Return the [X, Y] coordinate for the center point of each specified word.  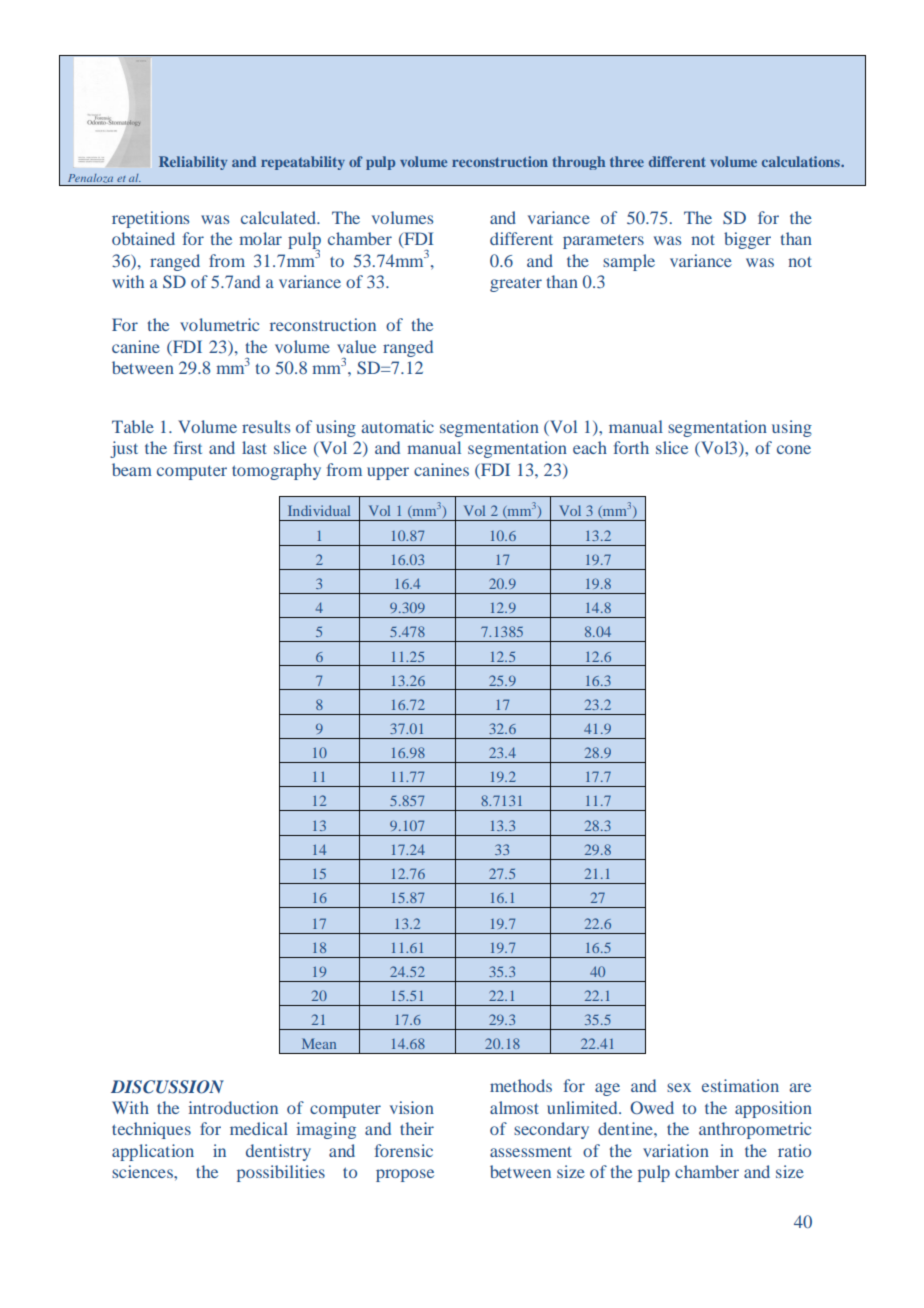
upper [388, 473]
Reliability [193, 163]
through [578, 163]
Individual [319, 510]
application [153, 1152]
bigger [747, 240]
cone [794, 449]
